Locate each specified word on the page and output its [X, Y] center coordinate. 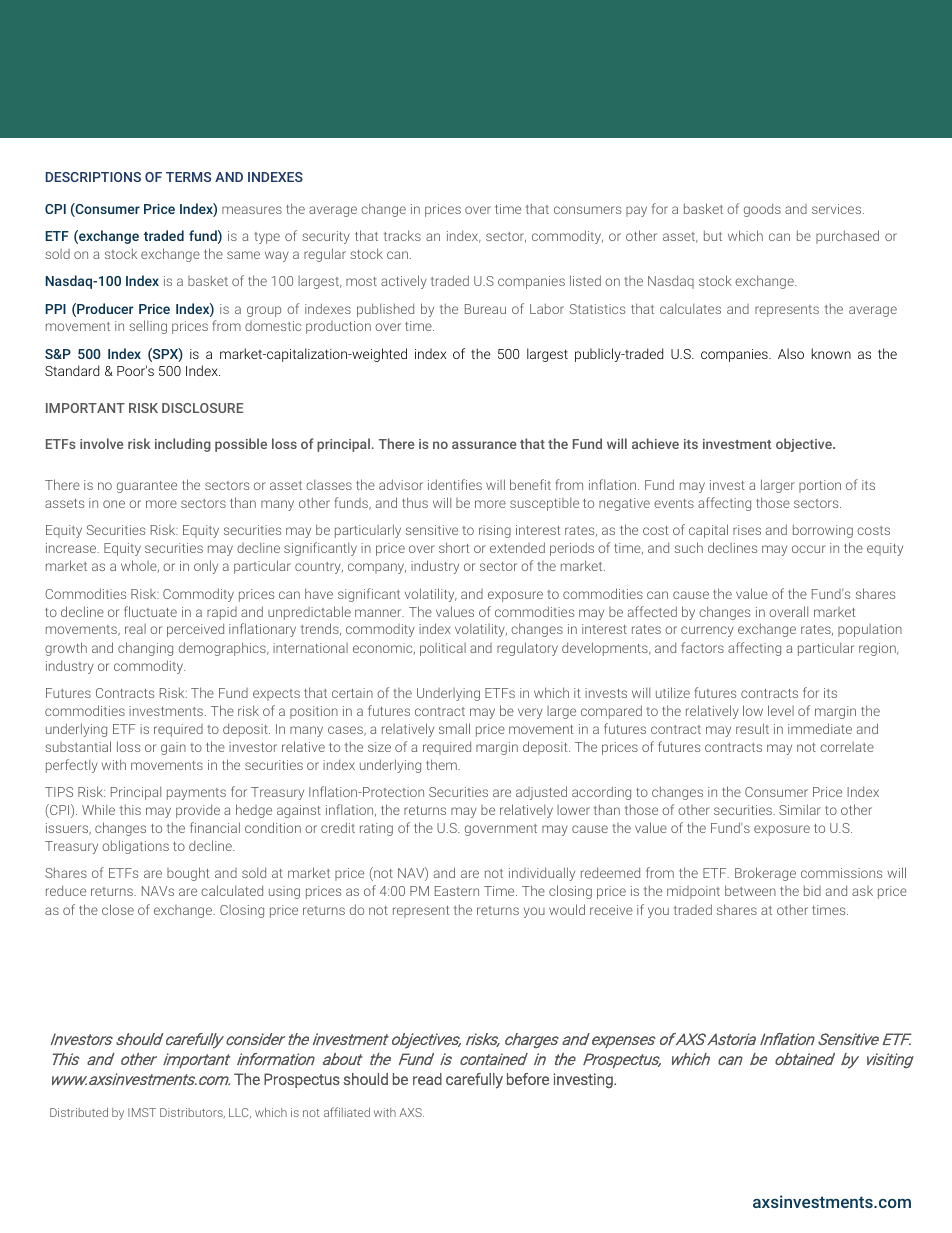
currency [707, 631]
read [427, 1079]
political [443, 649]
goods [762, 210]
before [528, 1079]
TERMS [188, 177]
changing [145, 649]
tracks [402, 235]
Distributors [192, 1113]
